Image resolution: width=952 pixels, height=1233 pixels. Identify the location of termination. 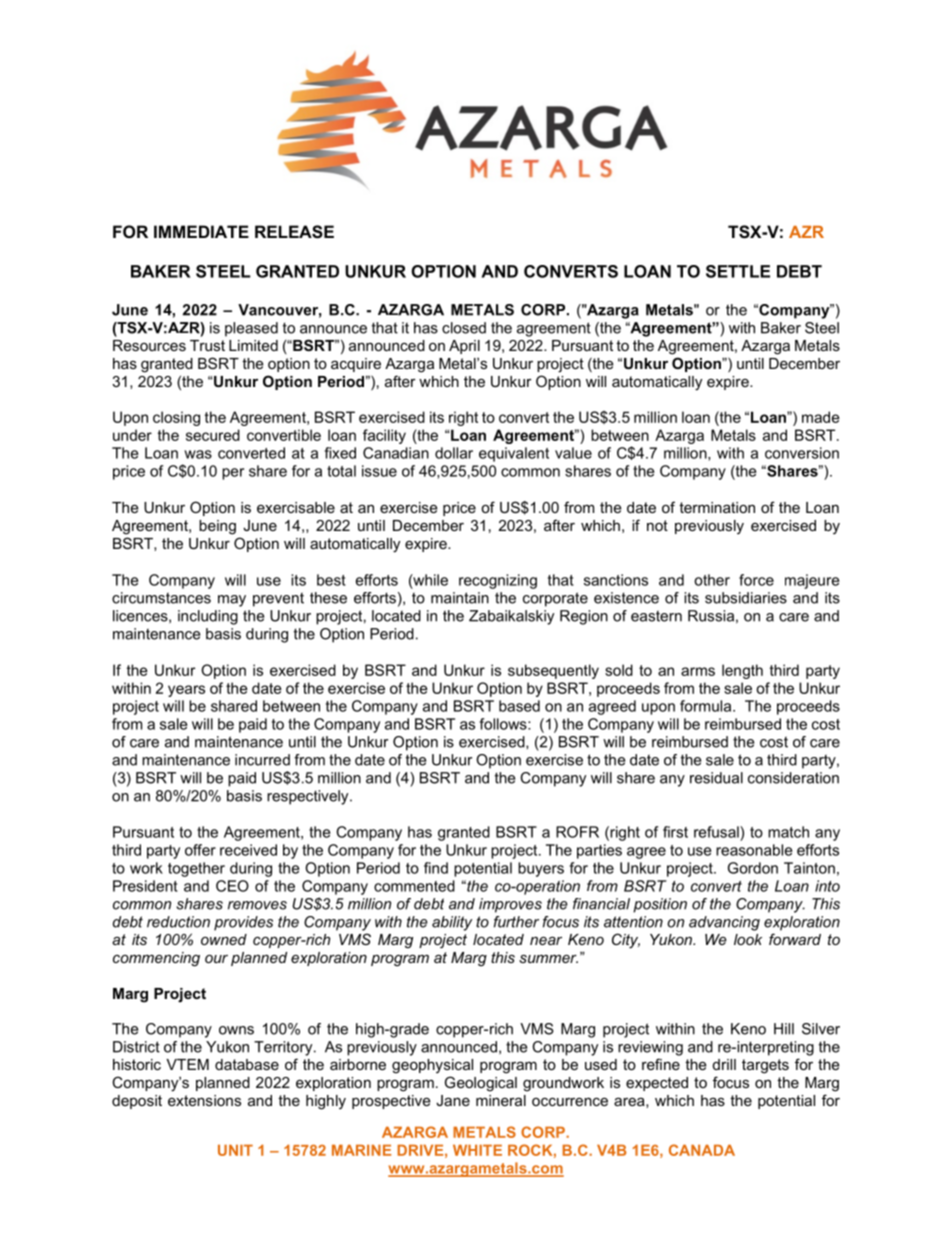
(717, 507).
